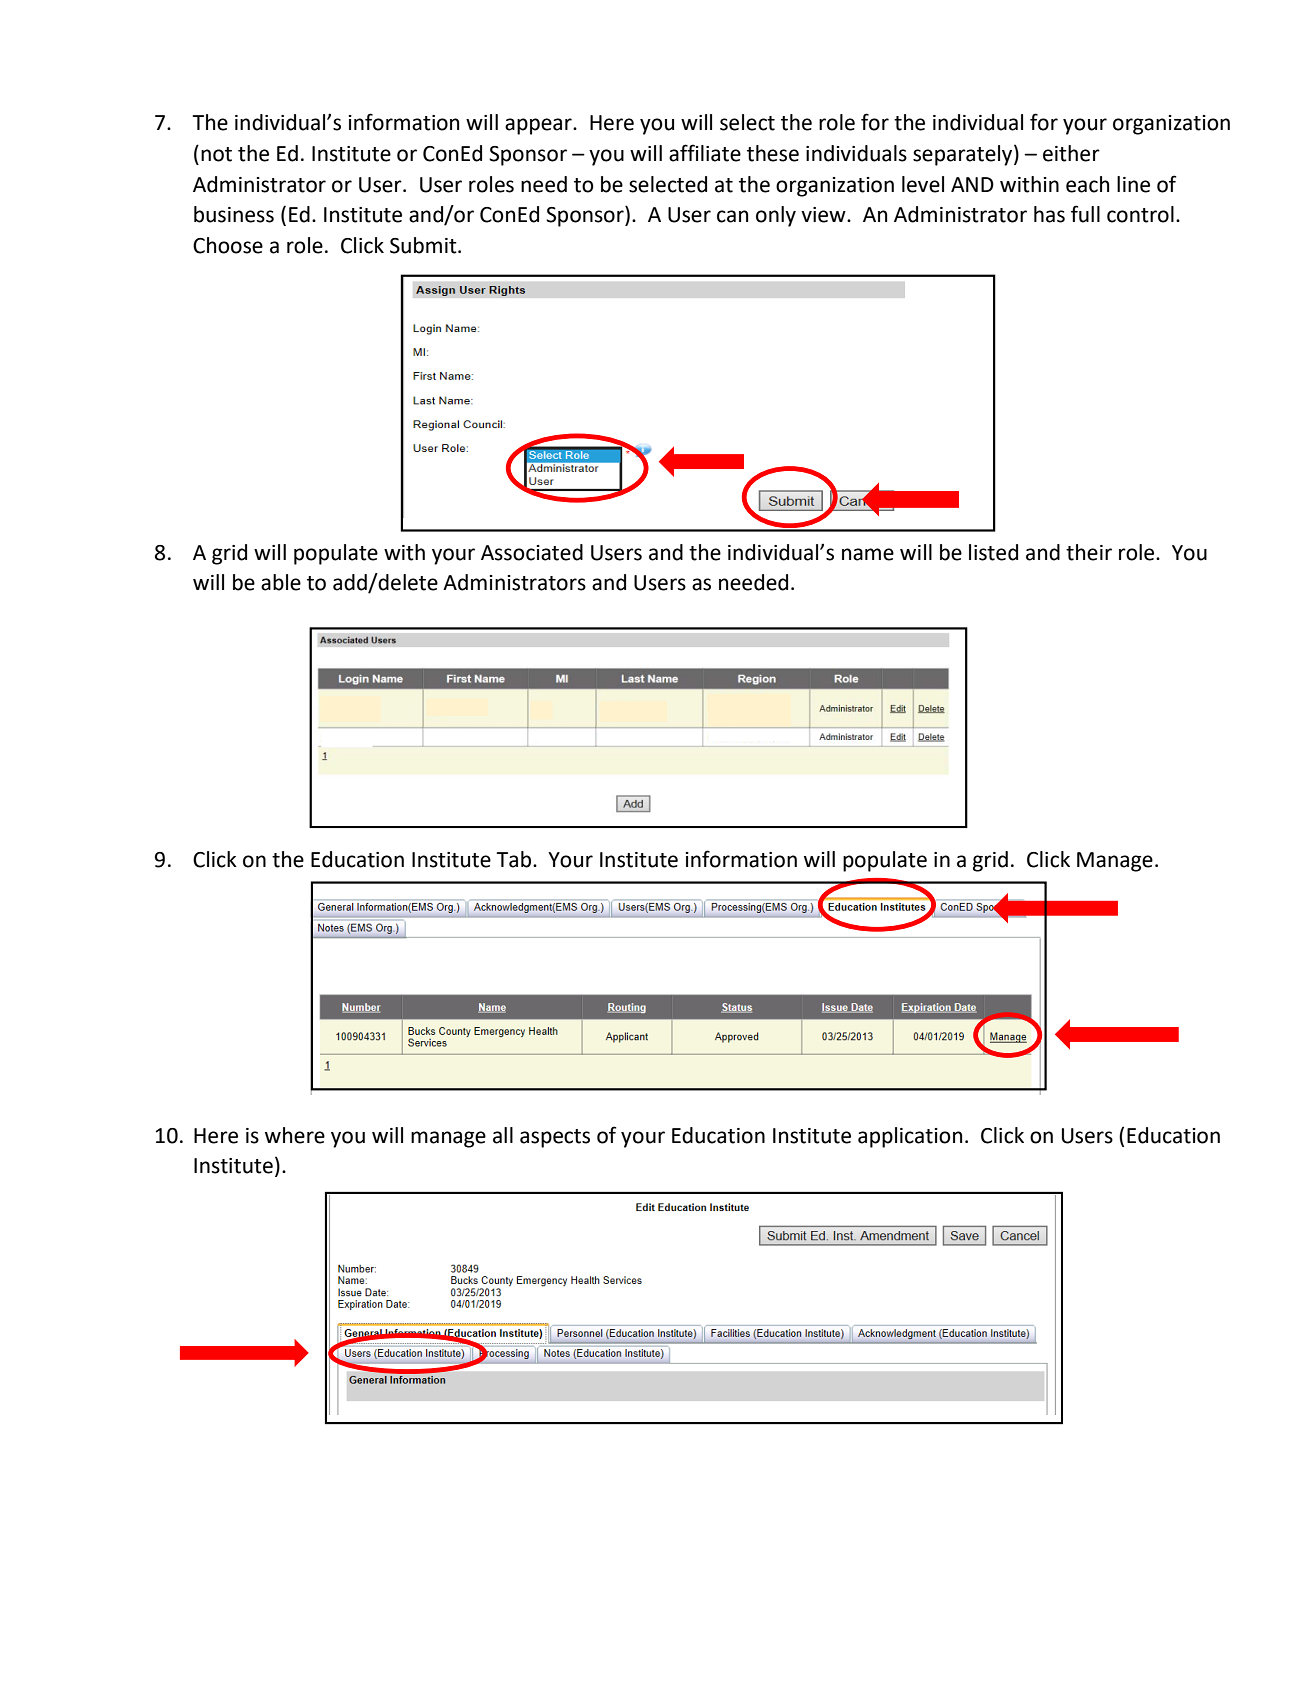  I want to click on able, so click(281, 582).
